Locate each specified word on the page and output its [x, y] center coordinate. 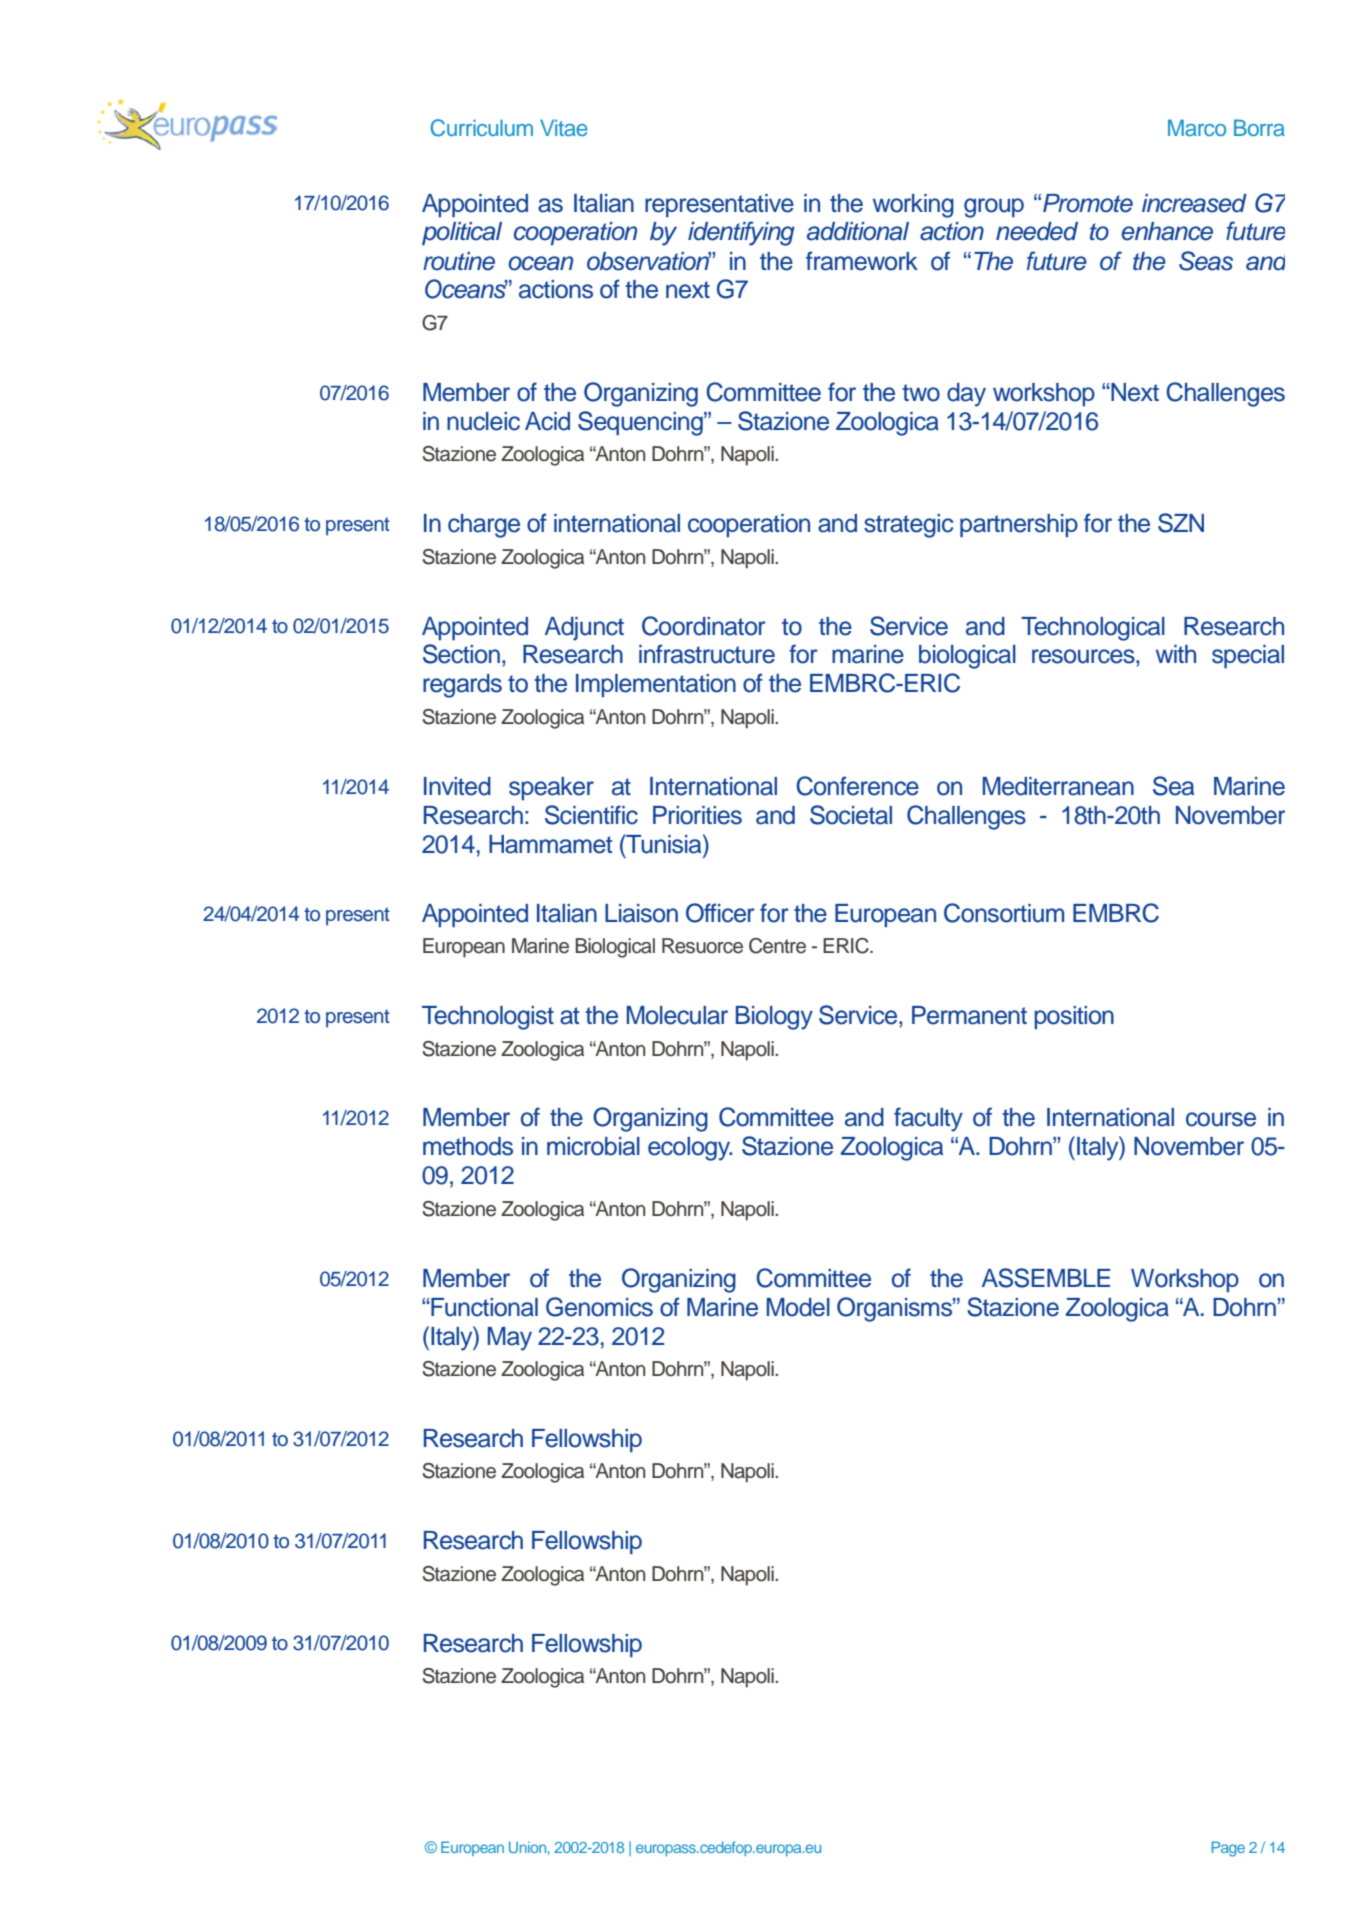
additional [858, 231]
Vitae [564, 127]
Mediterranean [1058, 786]
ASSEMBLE [1046, 1278]
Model [798, 1307]
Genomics [599, 1307]
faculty [928, 1119]
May [510, 1339]
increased [1194, 203]
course [1221, 1119]
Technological [1093, 629]
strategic [908, 526]
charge [484, 526]
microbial [593, 1146]
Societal [851, 815]
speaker [551, 788]
